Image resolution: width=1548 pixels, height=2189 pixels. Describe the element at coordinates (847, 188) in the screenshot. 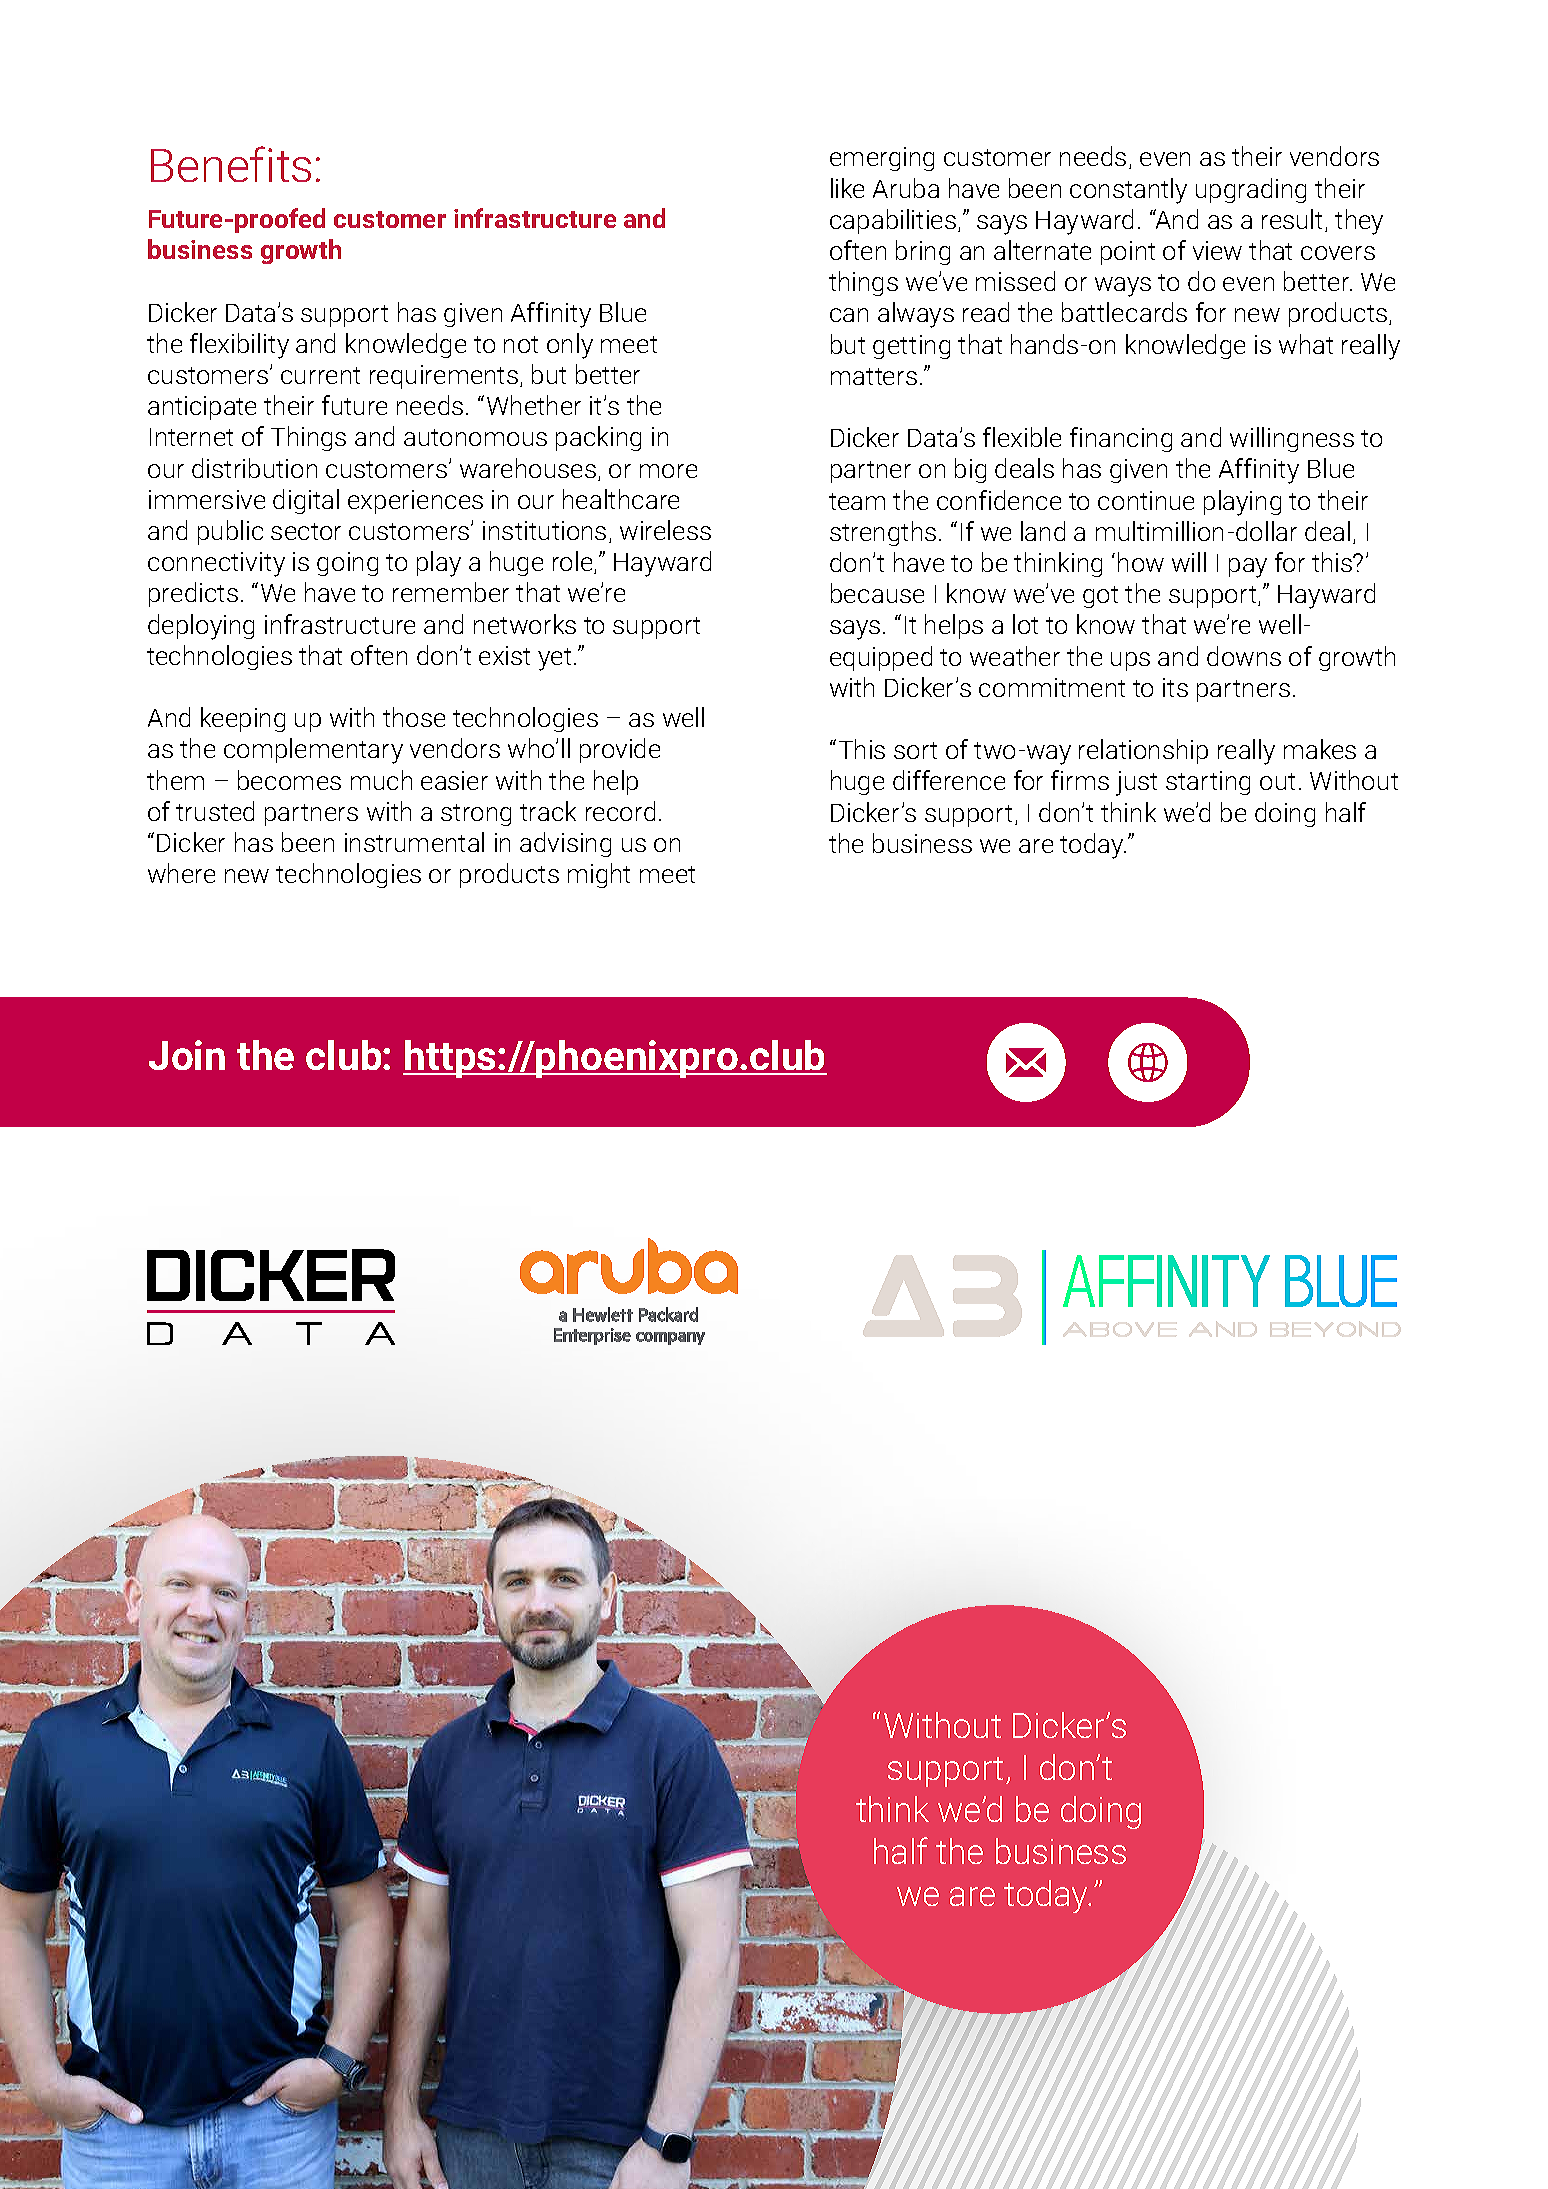

I see `like` at that location.
